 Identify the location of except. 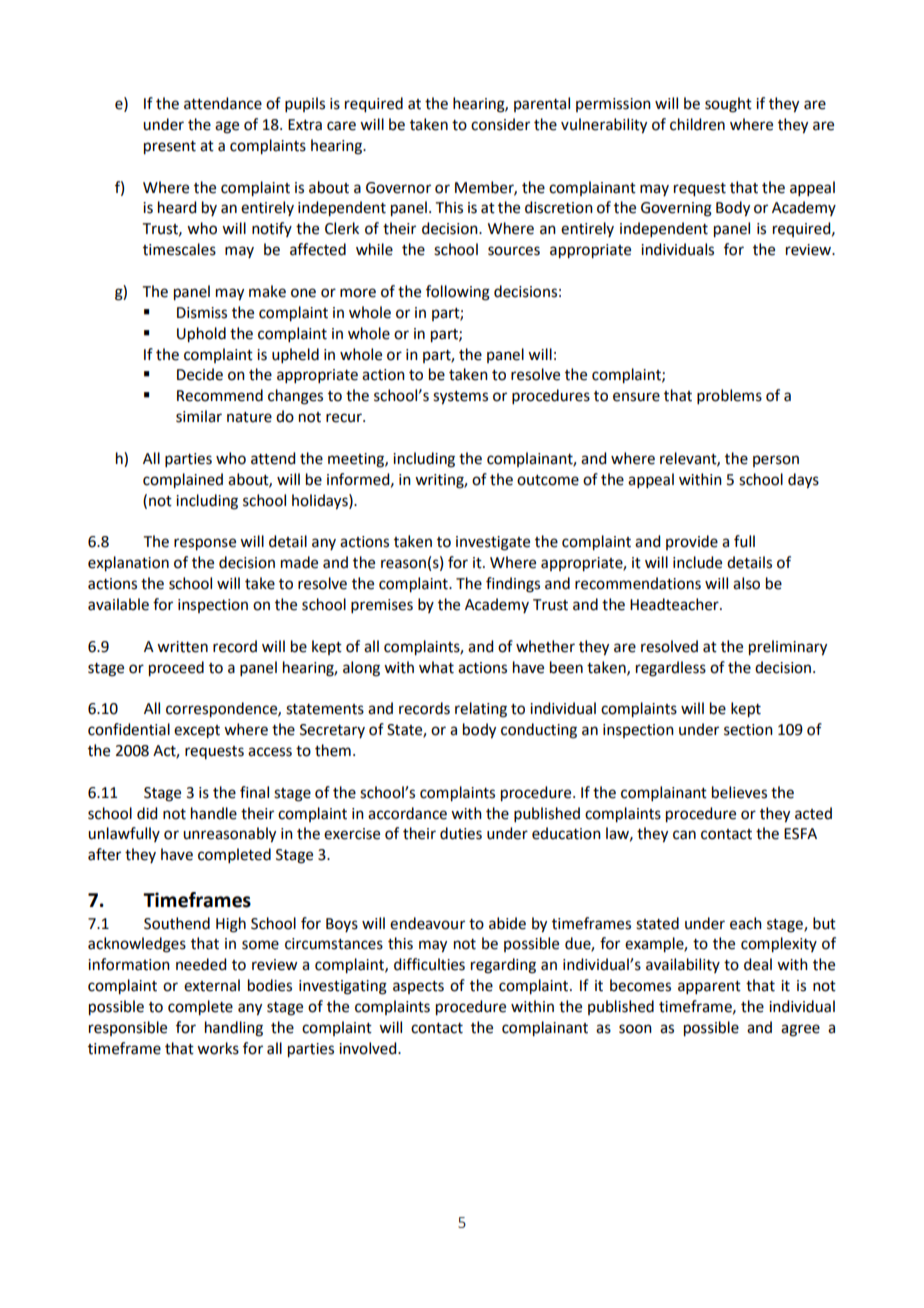
(197, 732).
